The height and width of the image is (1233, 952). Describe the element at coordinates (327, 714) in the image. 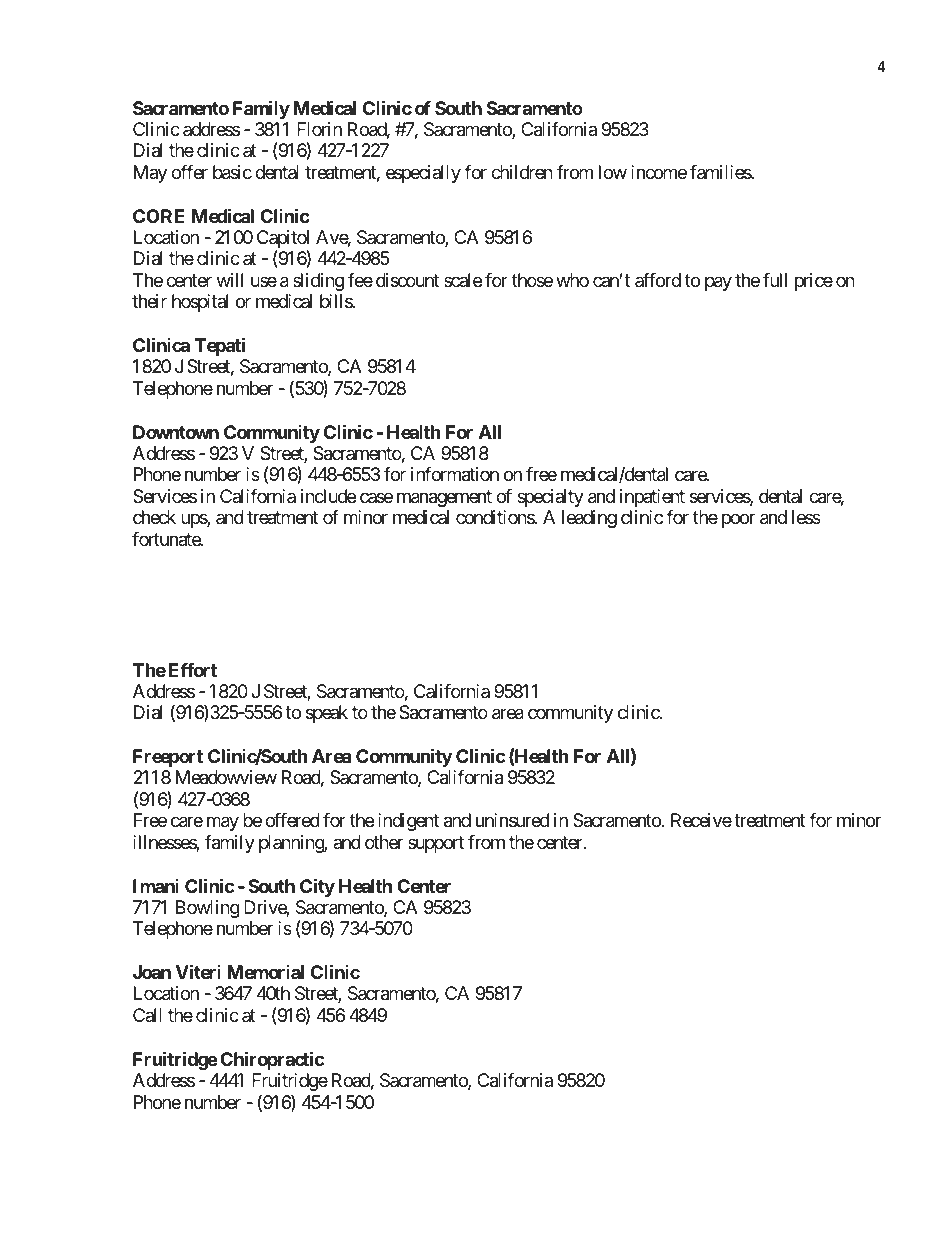

I see `speak` at that location.
